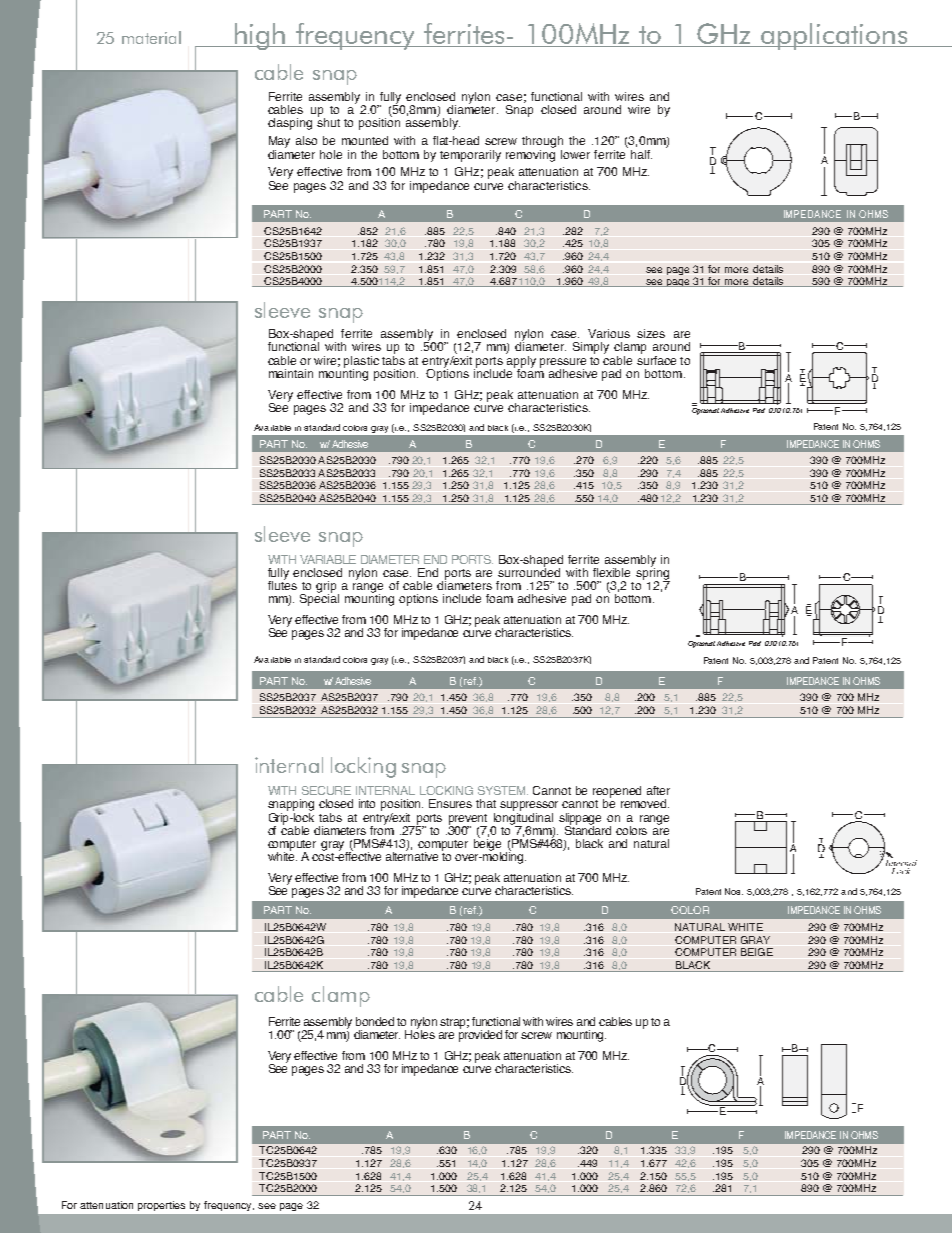 The width and height of the document is (952, 1233). Describe the element at coordinates (260, 36) in the document. I see `high` at that location.
